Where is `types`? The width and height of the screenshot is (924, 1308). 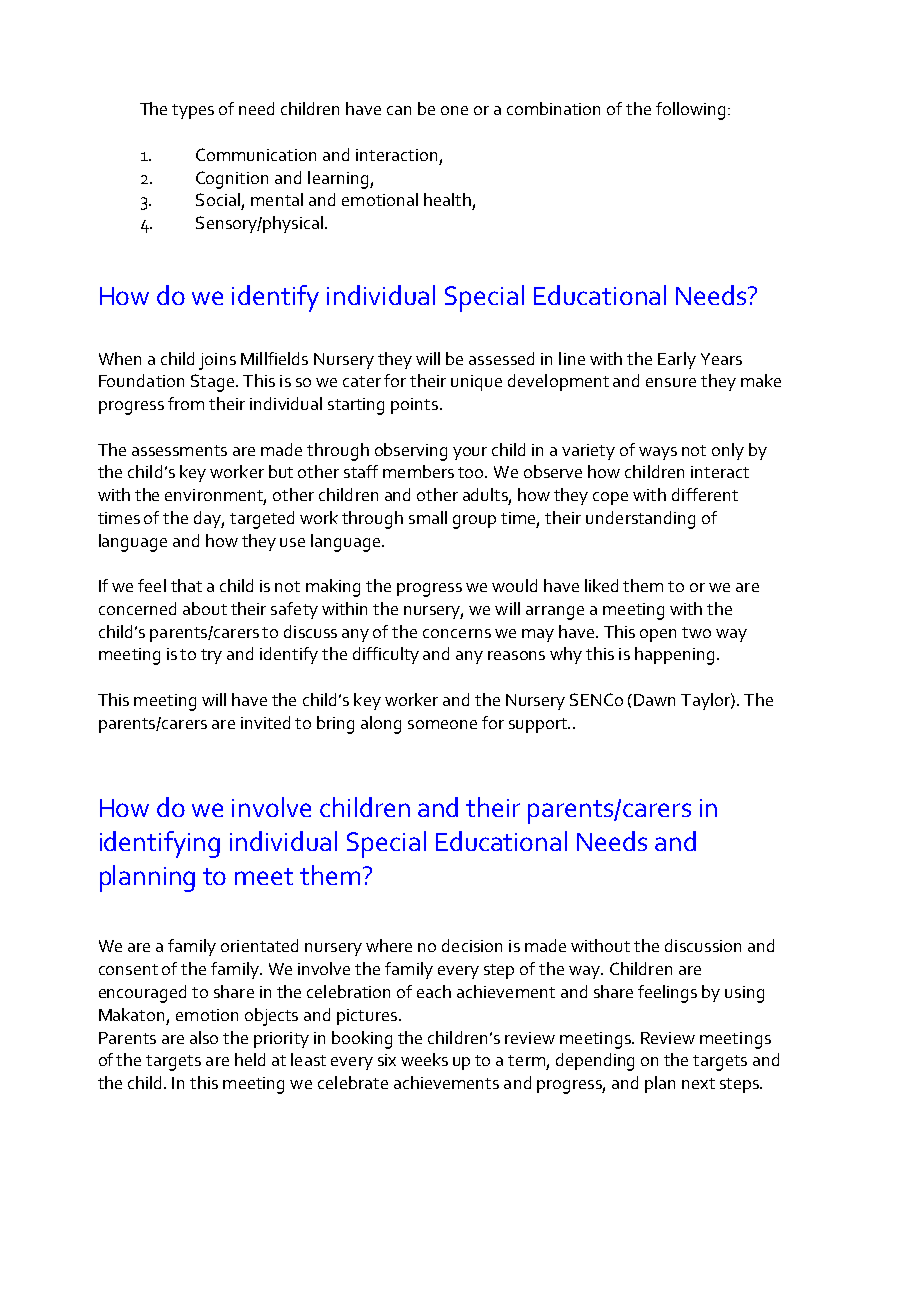
types is located at coordinates (193, 111).
